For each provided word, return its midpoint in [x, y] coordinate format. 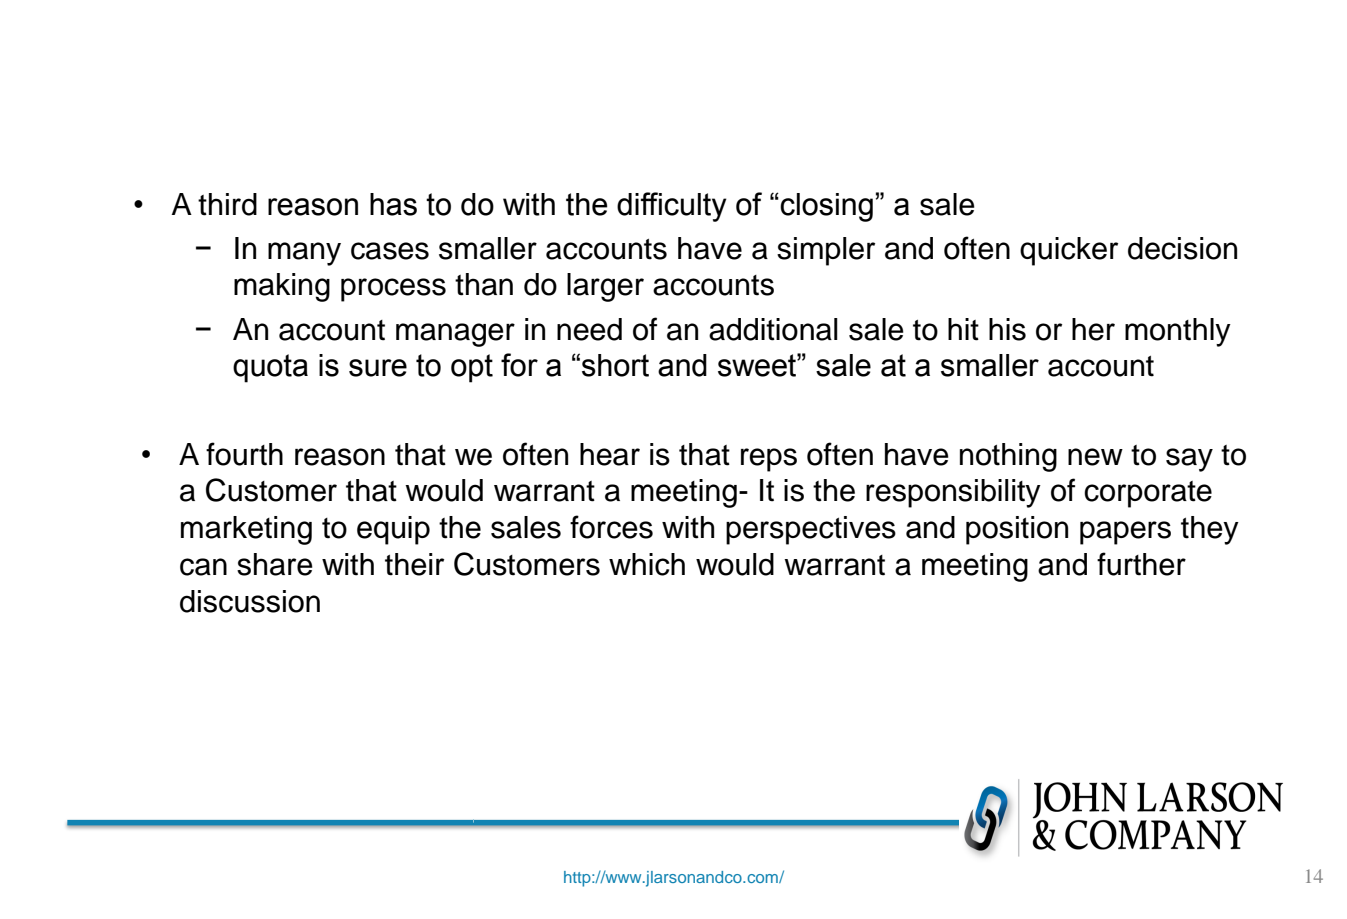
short [615, 365]
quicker [1069, 251]
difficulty [672, 207]
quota [270, 368]
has [393, 204]
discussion [250, 601]
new [1095, 457]
